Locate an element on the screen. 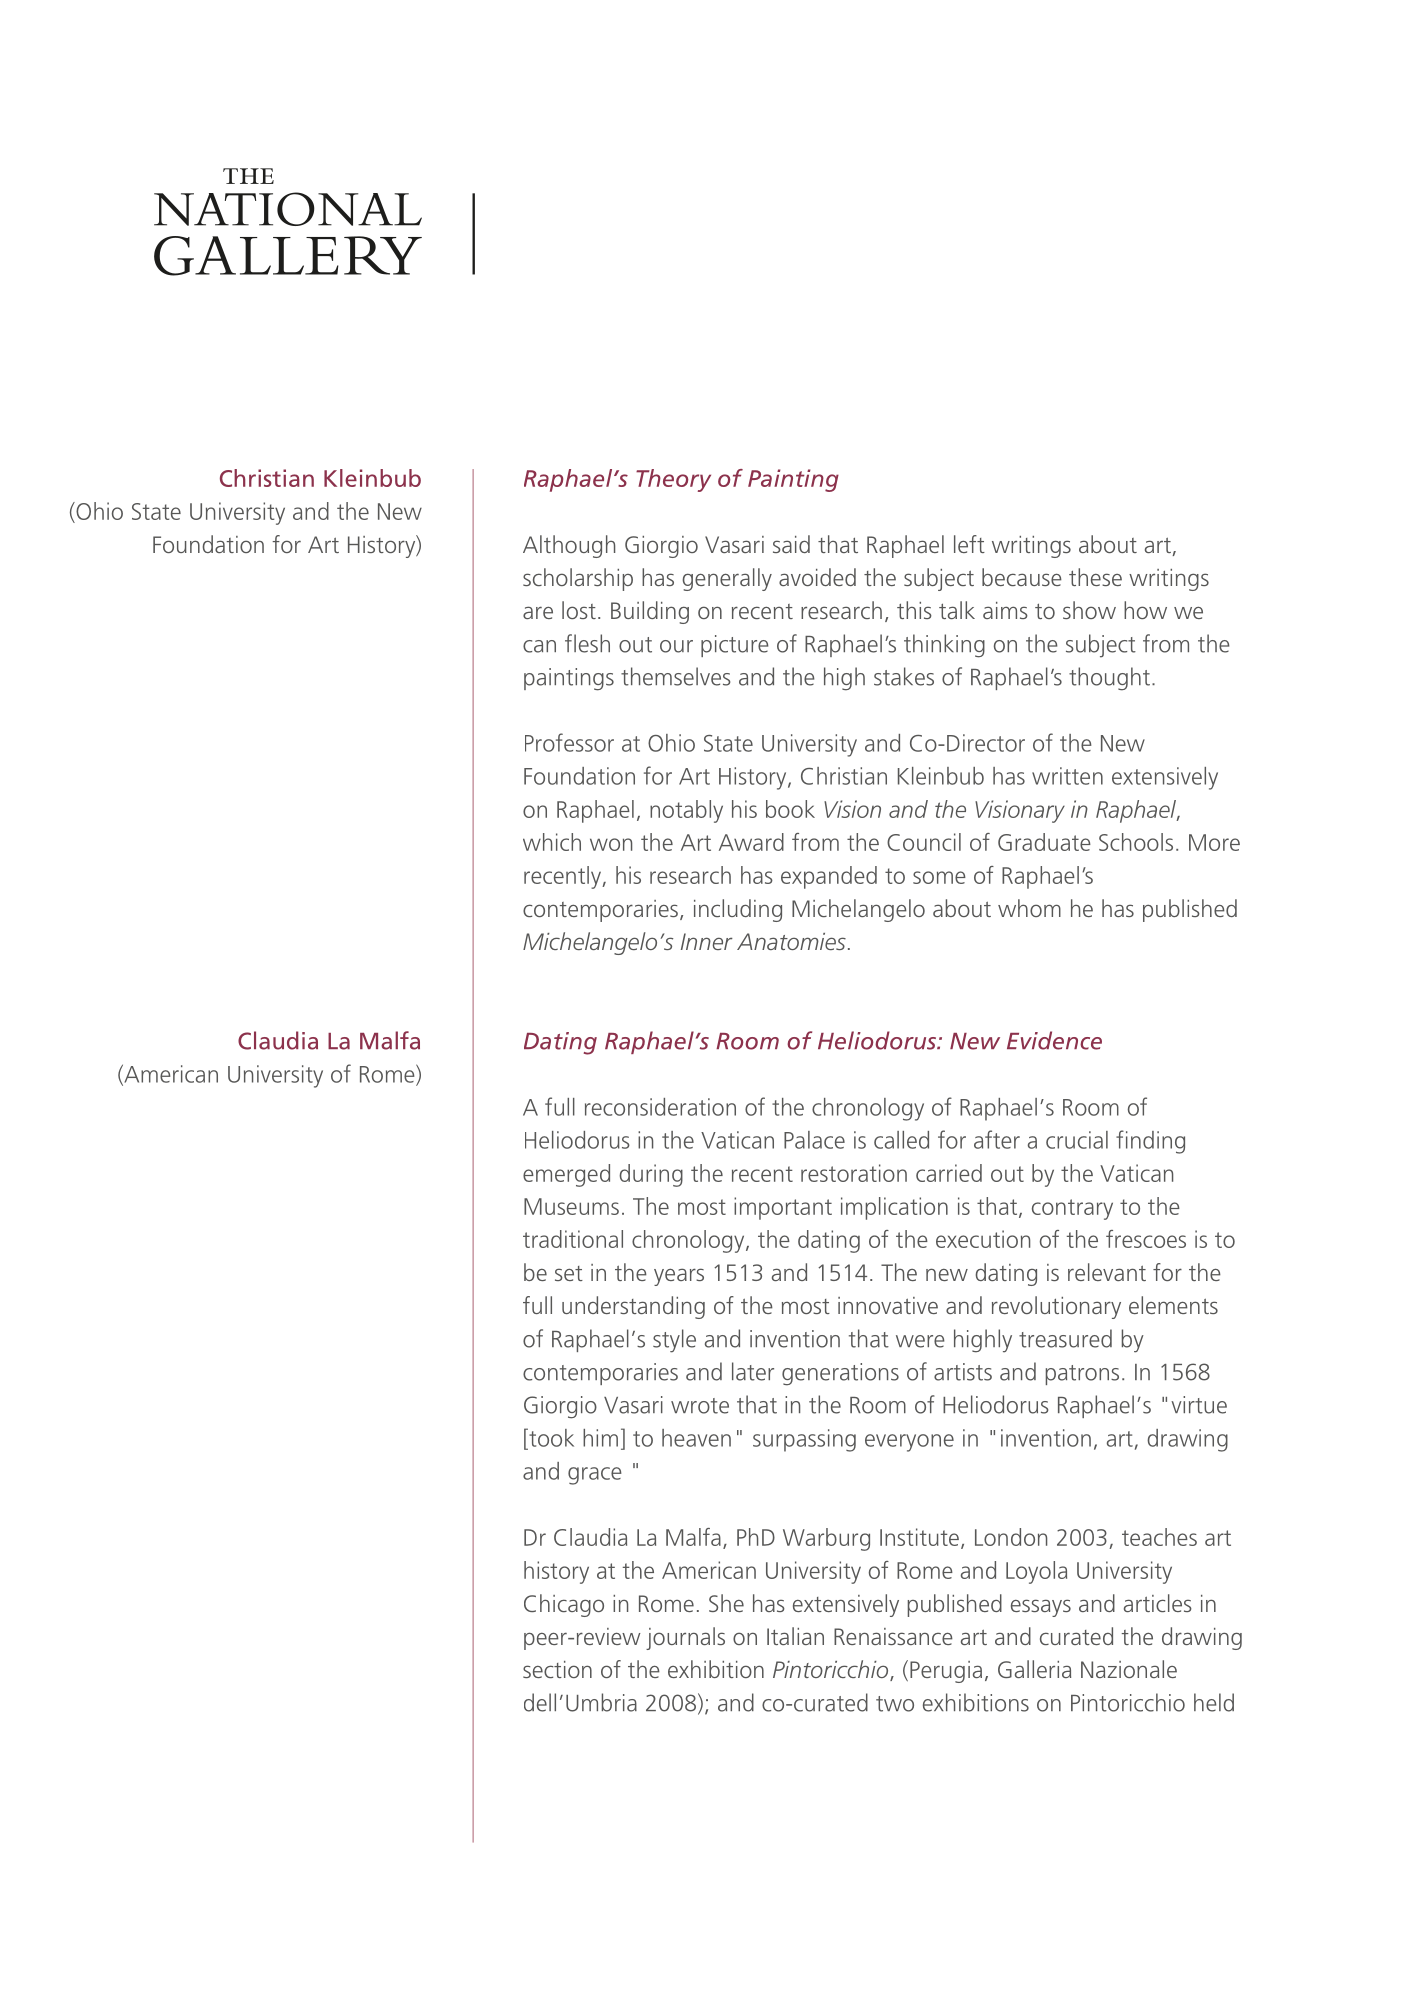 The height and width of the screenshot is (1990, 1407). generations is located at coordinates (840, 1374).
